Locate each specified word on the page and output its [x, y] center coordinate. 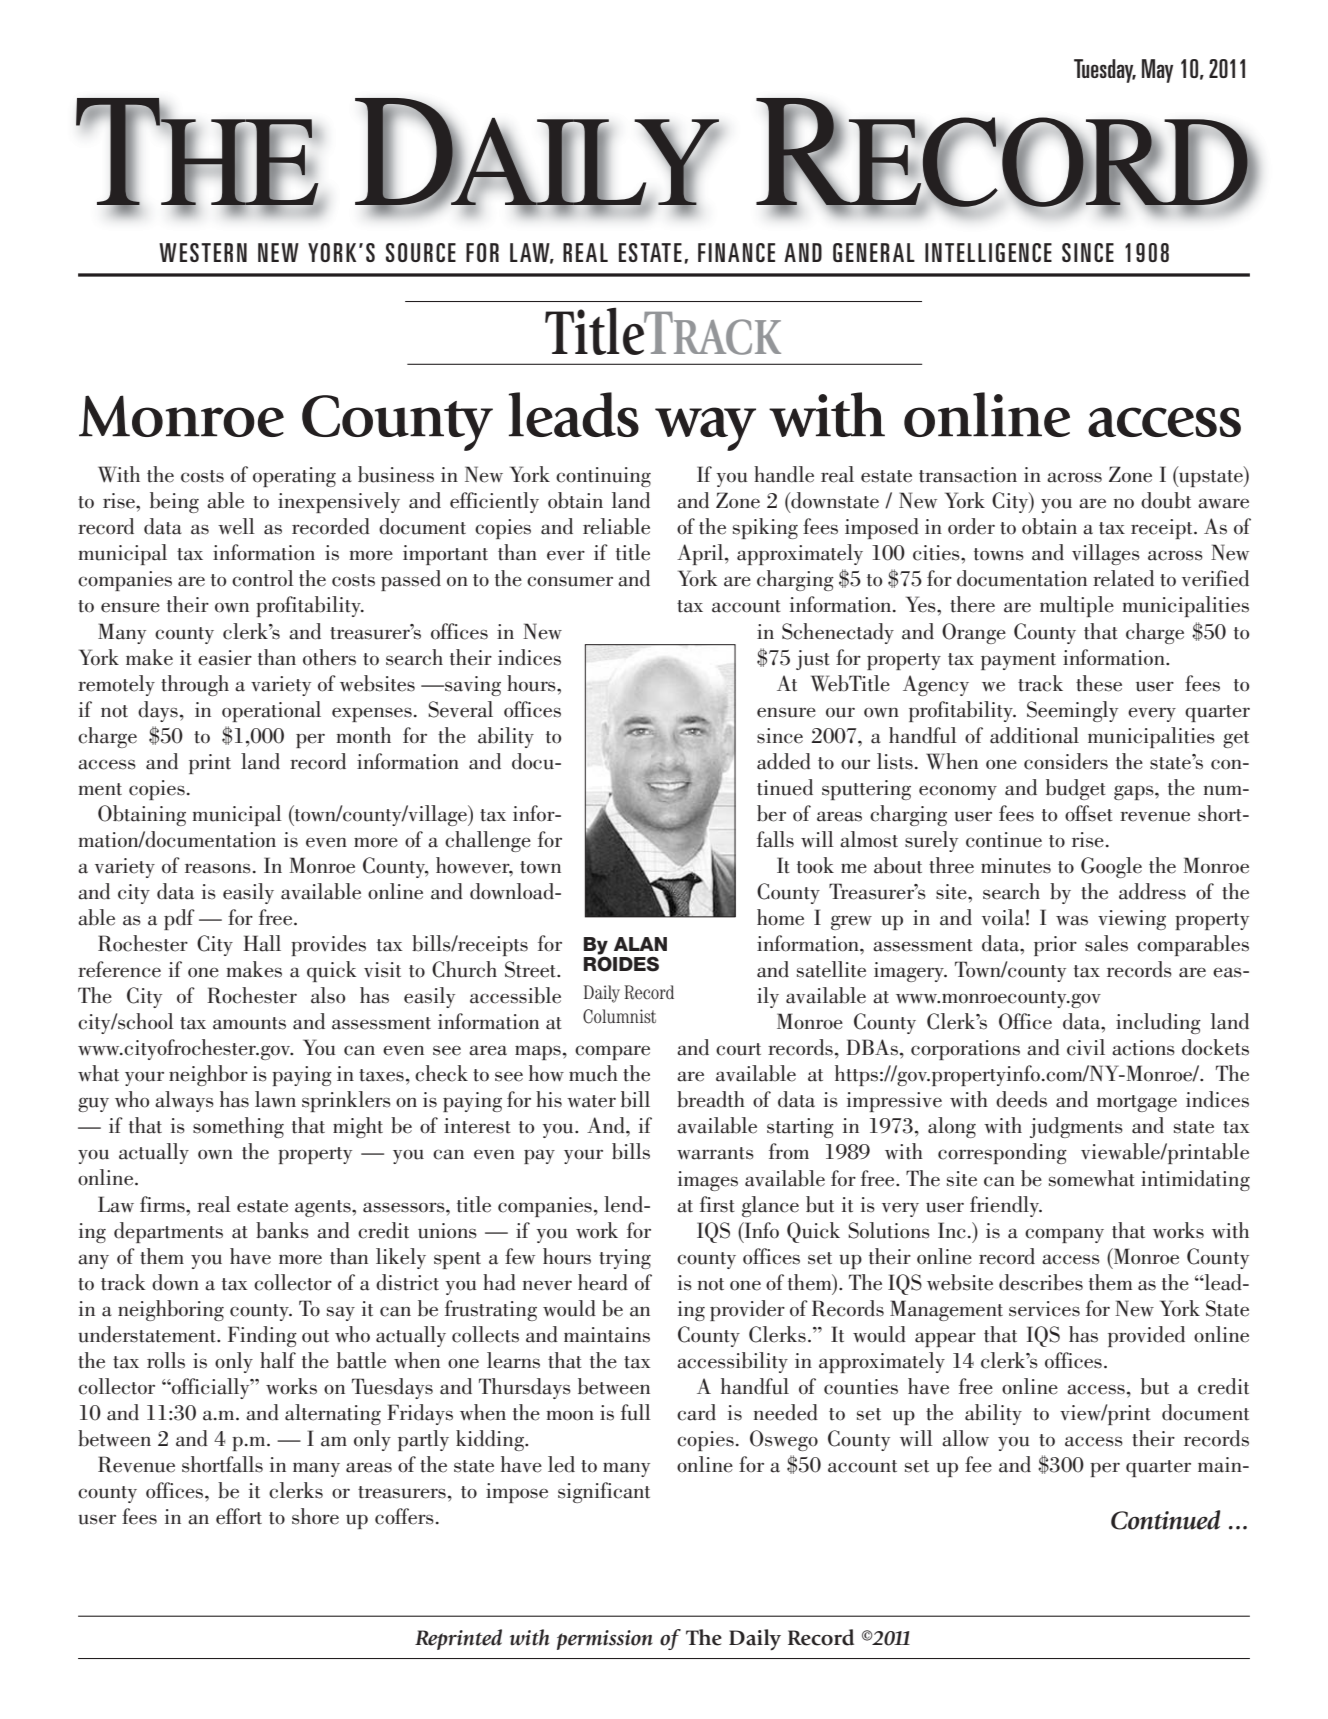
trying [625, 1259]
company [1064, 1235]
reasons [218, 868]
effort [239, 1516]
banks [282, 1230]
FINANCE [736, 252]
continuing [603, 477]
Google [1111, 867]
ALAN [640, 944]
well [236, 526]
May [1157, 71]
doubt [1166, 500]
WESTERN [203, 252]
